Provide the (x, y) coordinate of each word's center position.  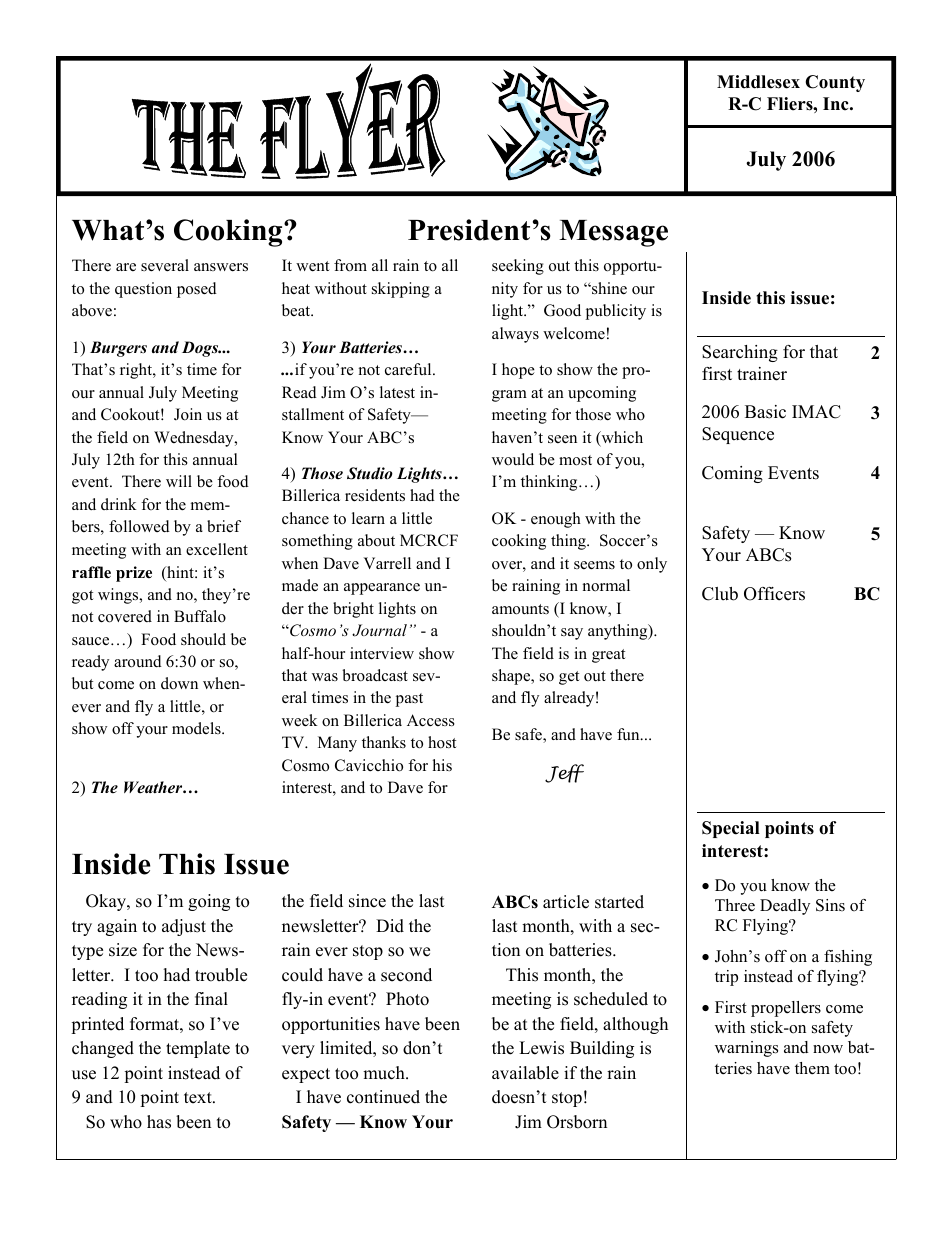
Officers (774, 594)
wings (119, 596)
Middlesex (758, 82)
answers (221, 267)
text (199, 1098)
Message (613, 233)
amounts (520, 609)
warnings (746, 1049)
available (525, 1073)
